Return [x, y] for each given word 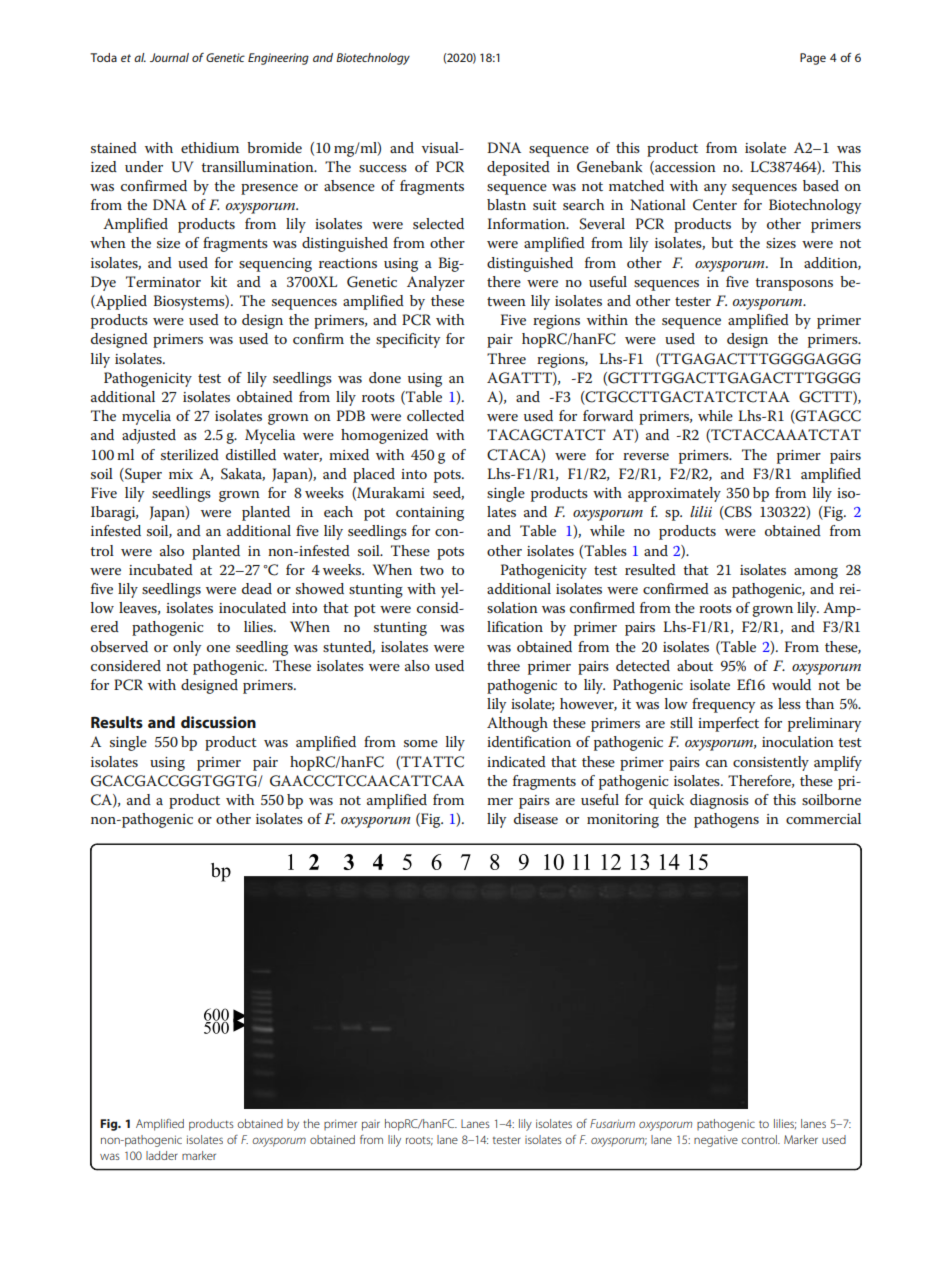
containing [430, 514]
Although [517, 724]
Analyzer [436, 283]
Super [142, 475]
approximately [674, 494]
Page [813, 59]
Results [117, 722]
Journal [169, 57]
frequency [723, 705]
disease [536, 818]
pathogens [726, 820]
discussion [218, 722]
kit [219, 281]
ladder [162, 1155]
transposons [794, 284]
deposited [518, 168]
